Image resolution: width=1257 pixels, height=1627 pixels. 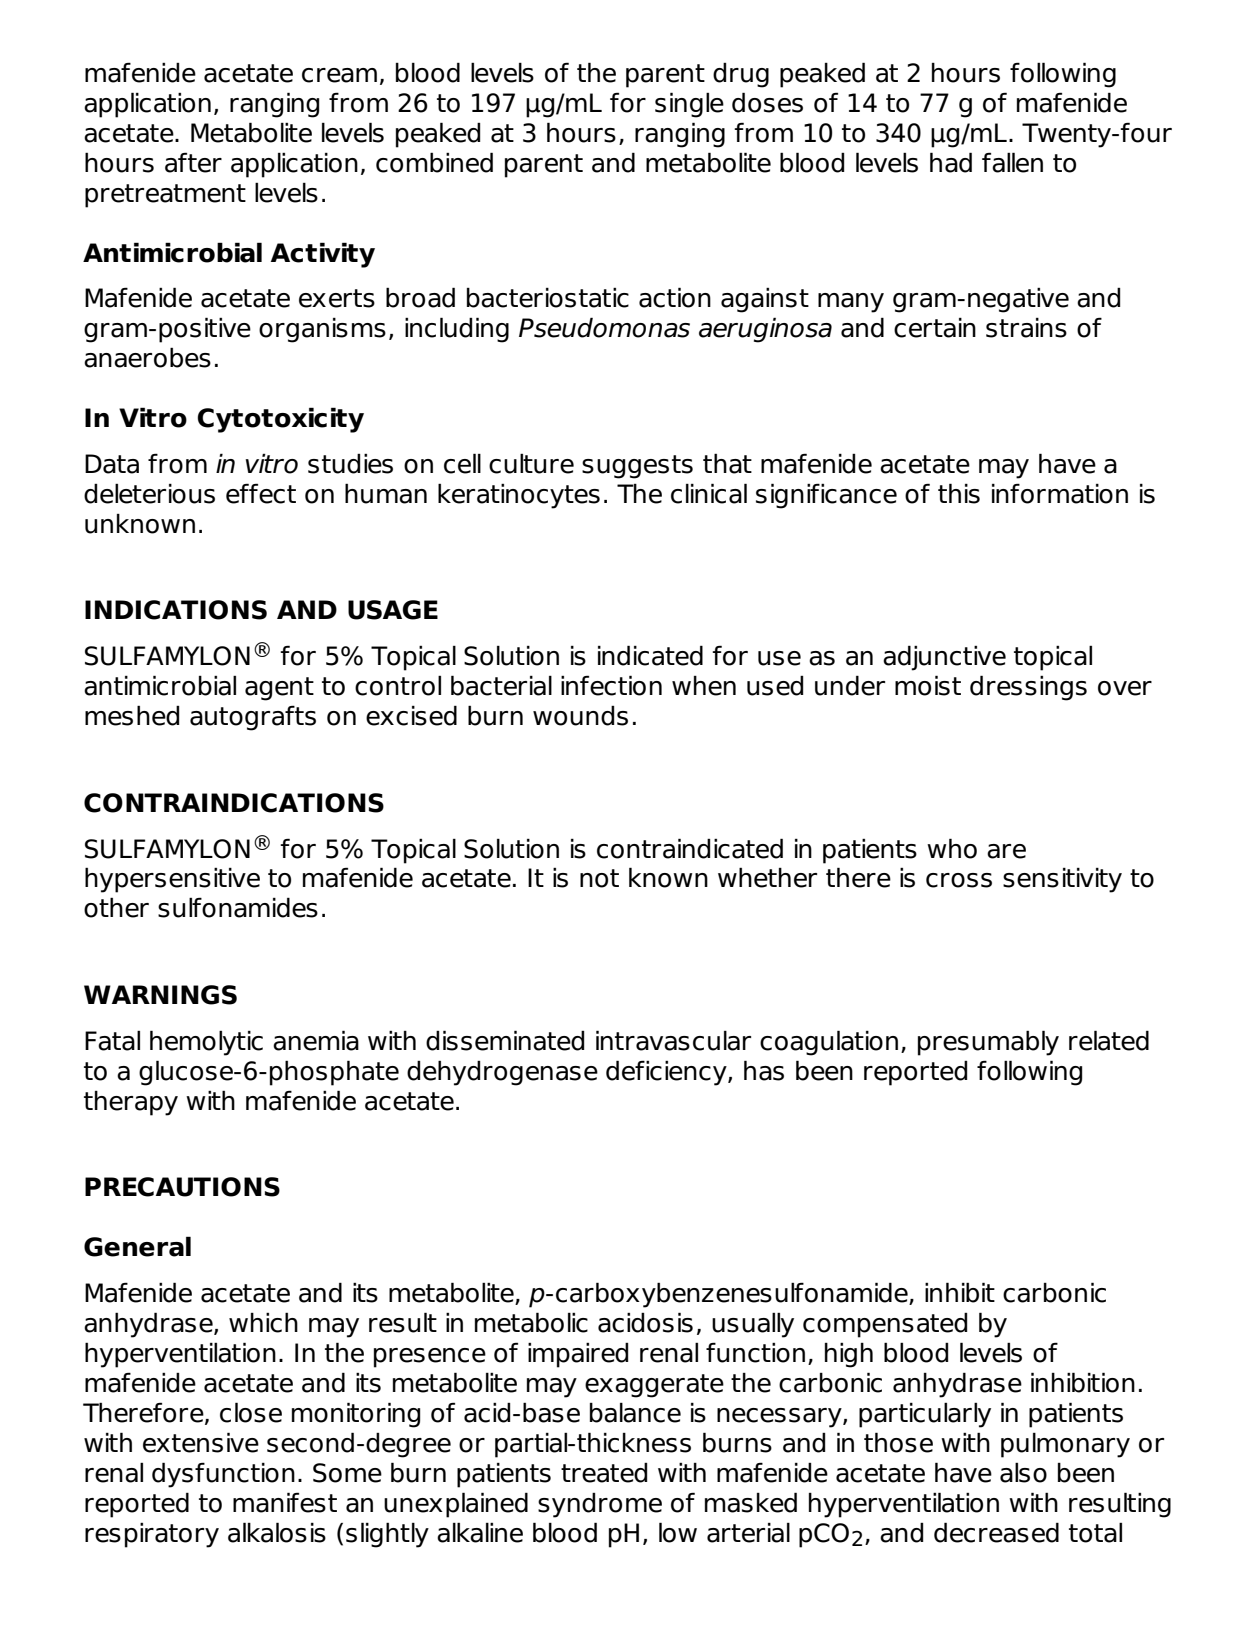 What do you see at coordinates (667, 1073) in the document?
I see `deficiency` at bounding box center [667, 1073].
